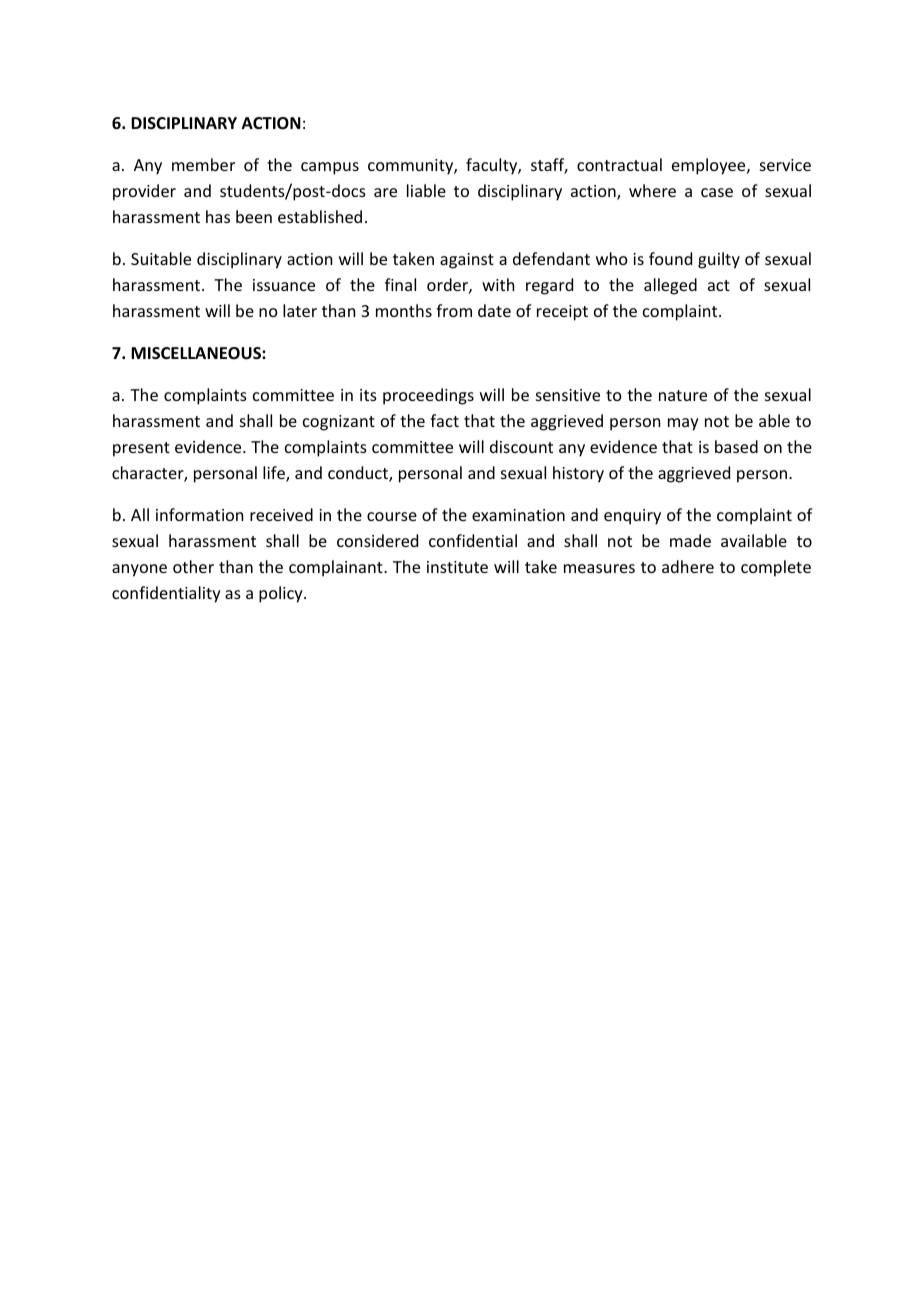 This screenshot has width=924, height=1308. I want to click on other, so click(193, 566).
